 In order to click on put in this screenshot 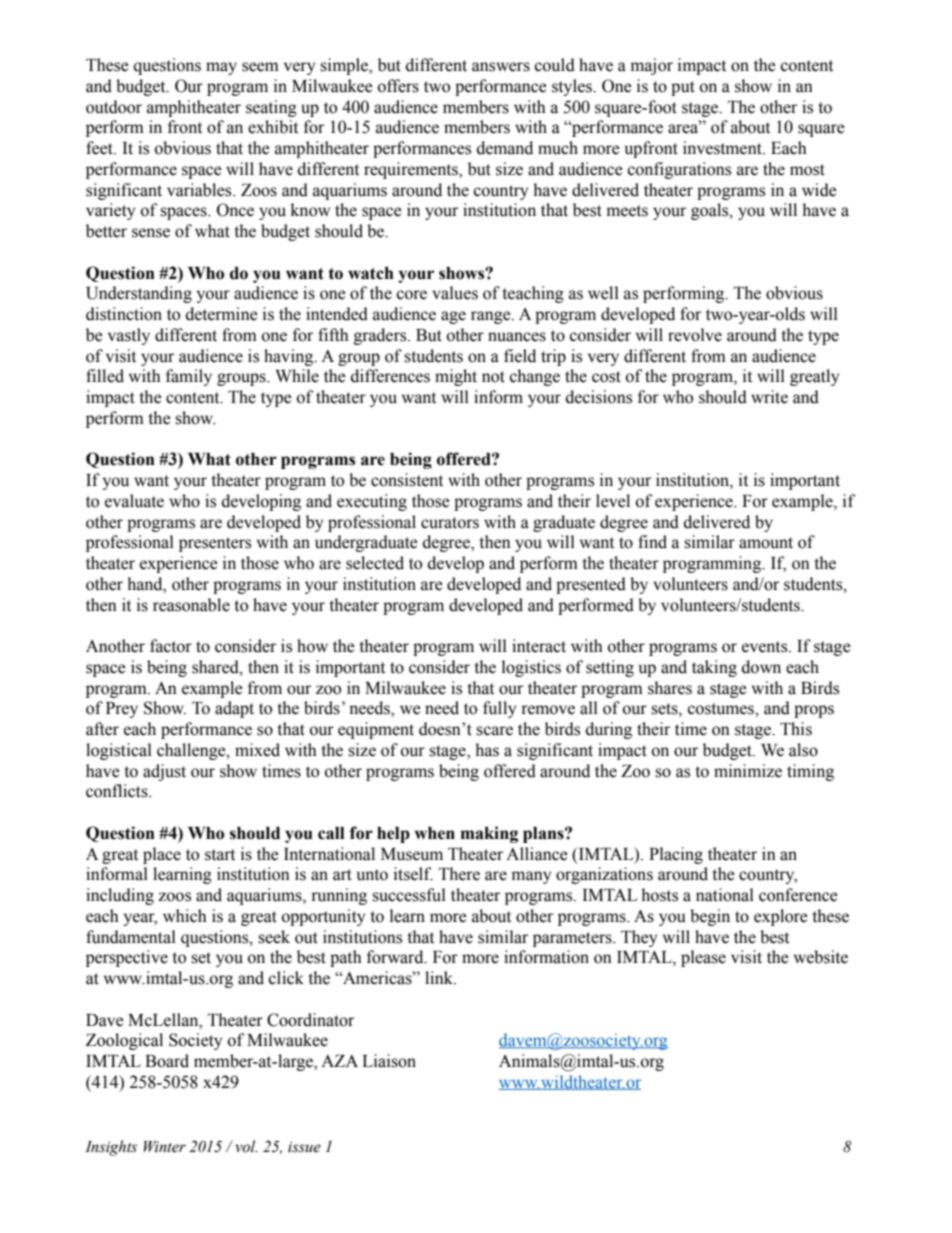, I will do `click(683, 88)`.
